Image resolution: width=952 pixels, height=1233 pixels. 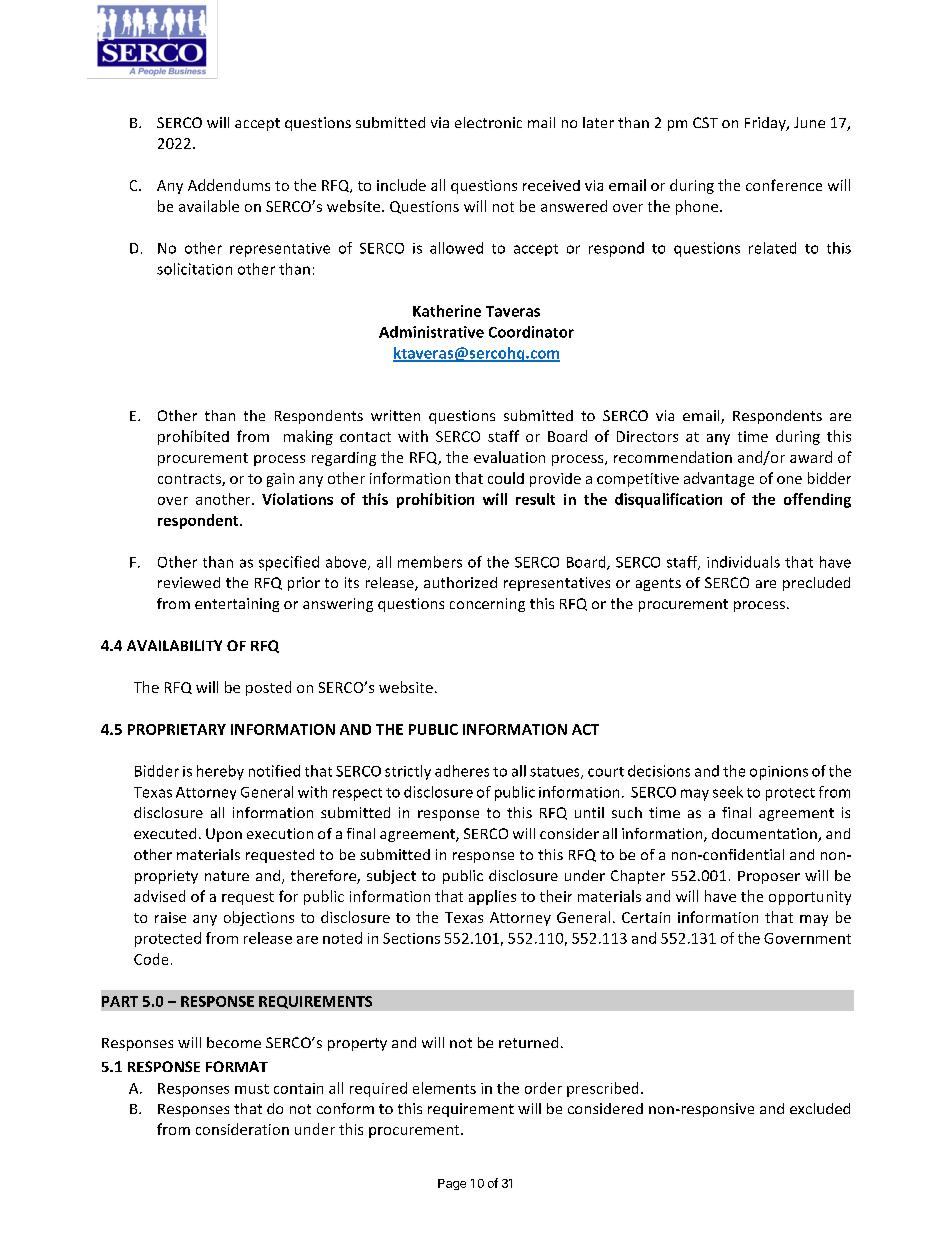 What do you see at coordinates (487, 605) in the image?
I see `concerning` at bounding box center [487, 605].
